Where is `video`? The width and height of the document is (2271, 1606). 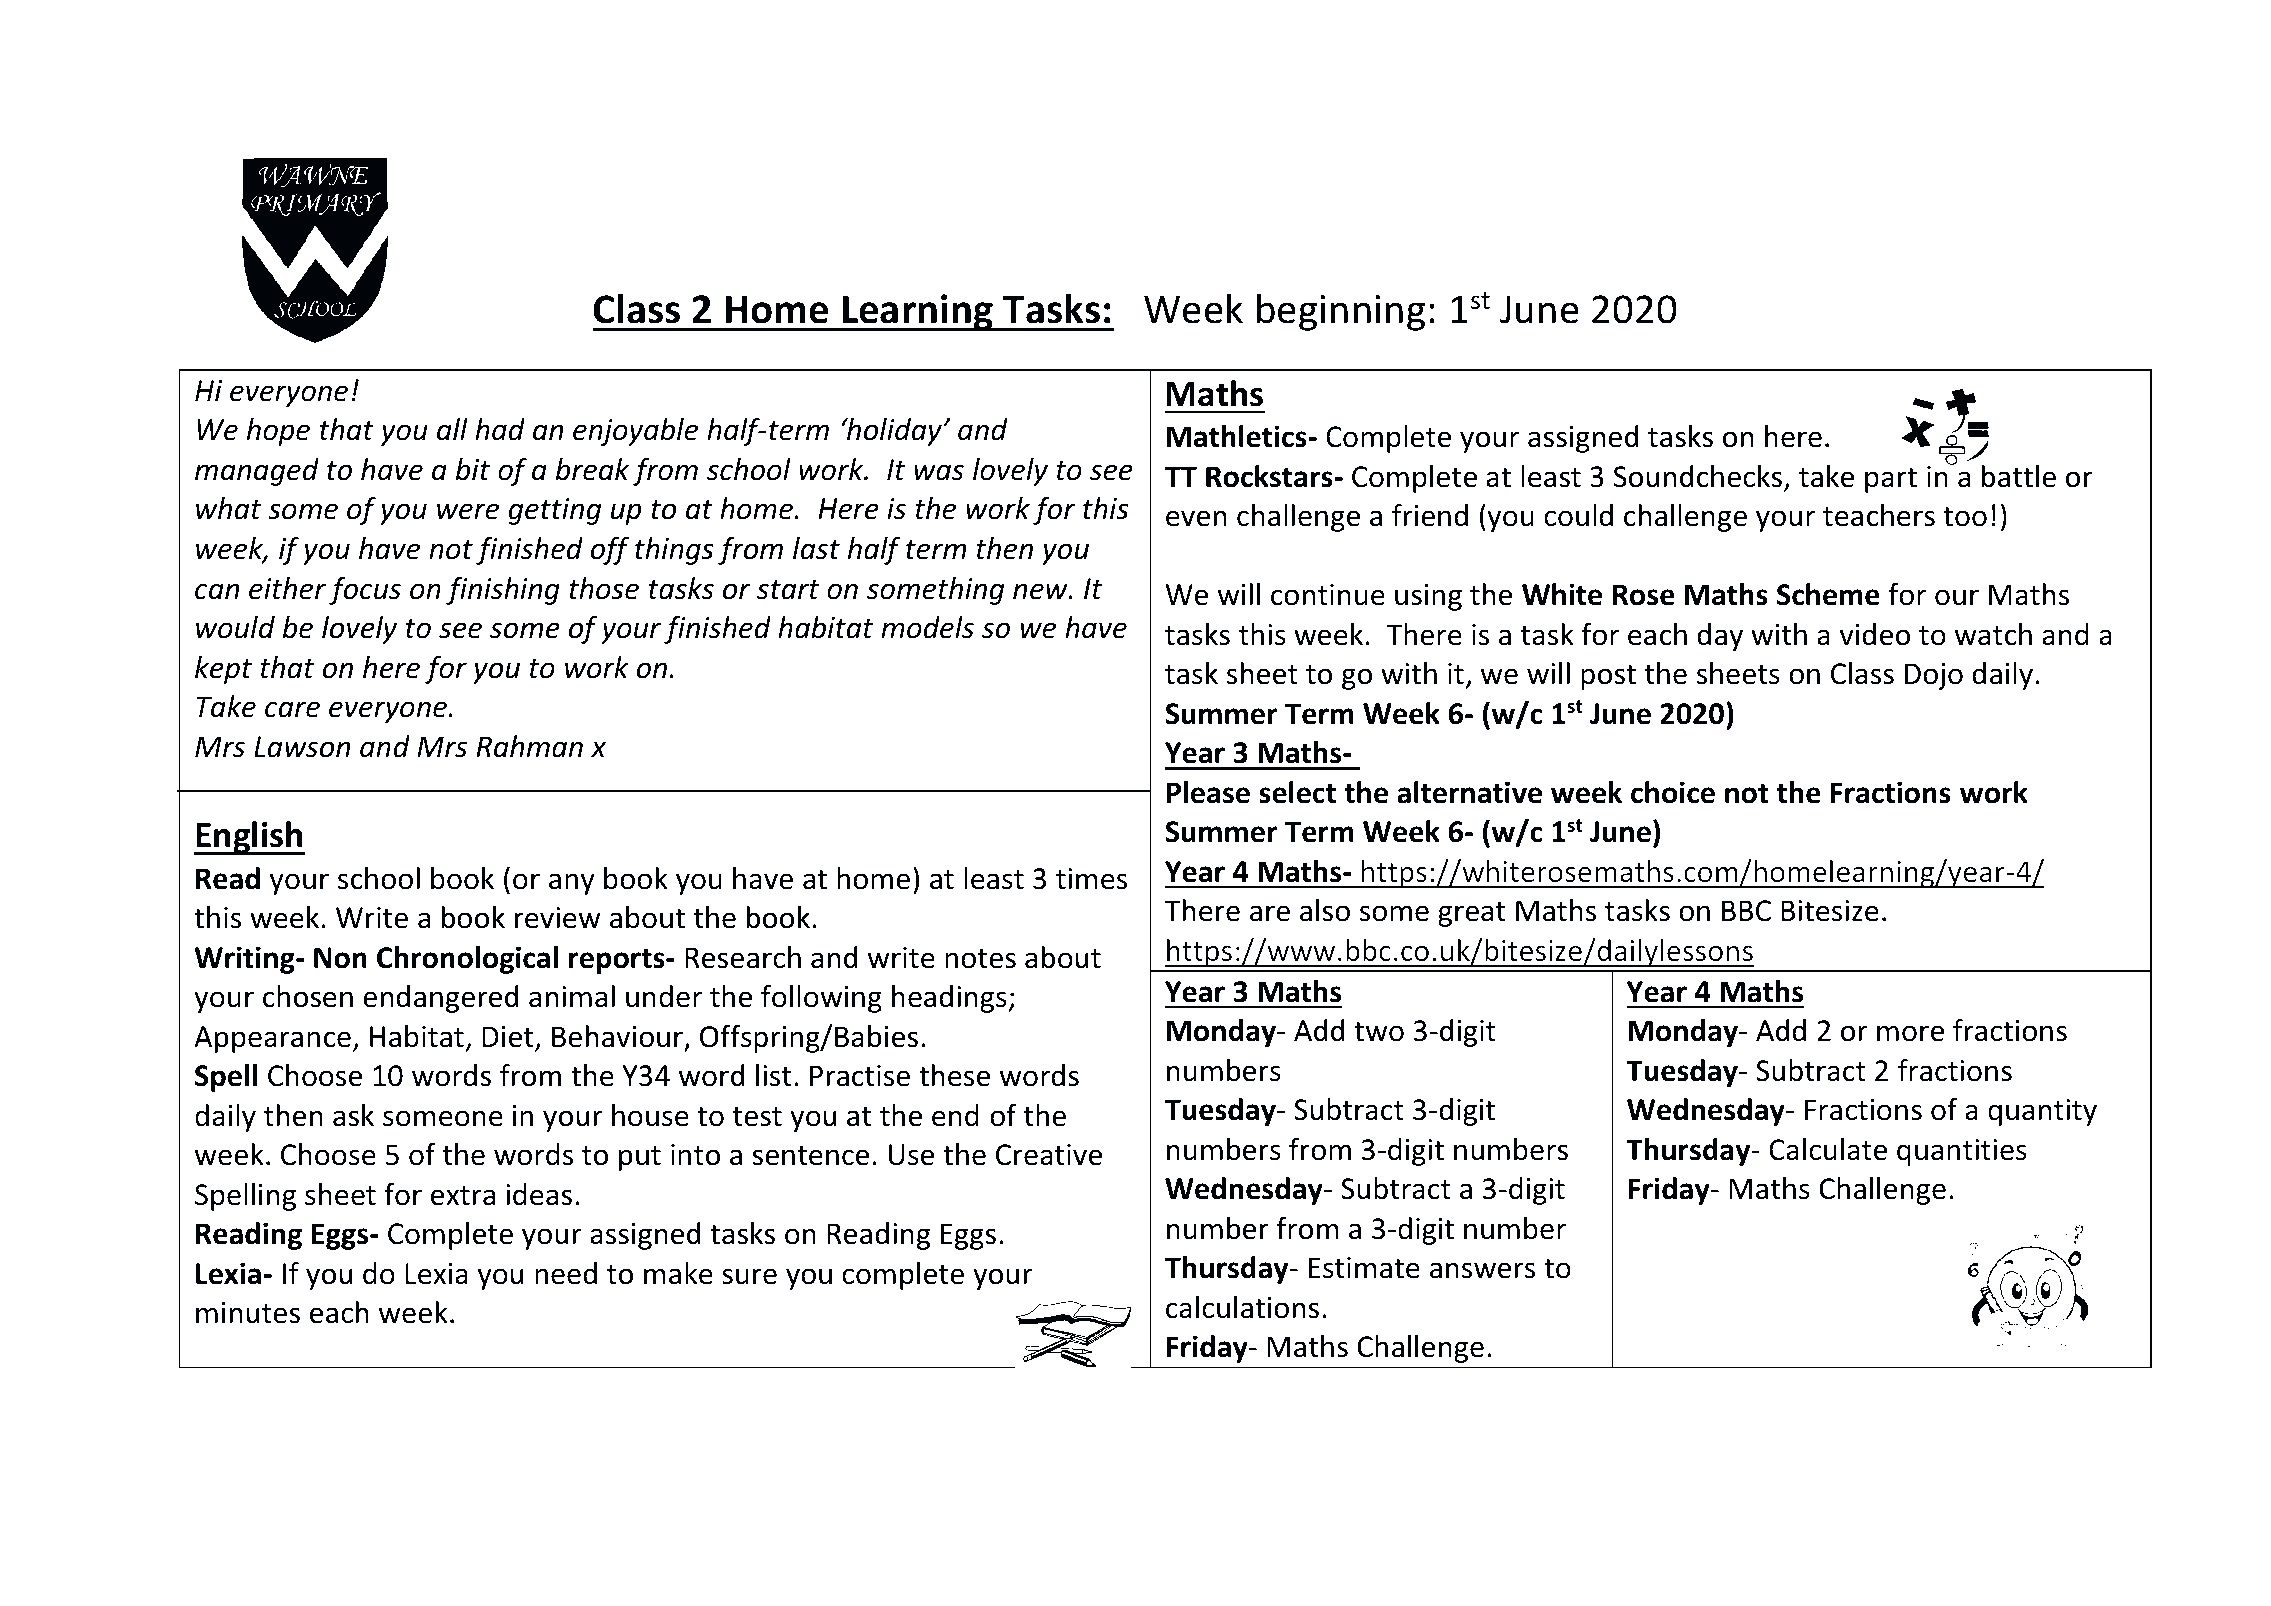 video is located at coordinates (1875, 634).
